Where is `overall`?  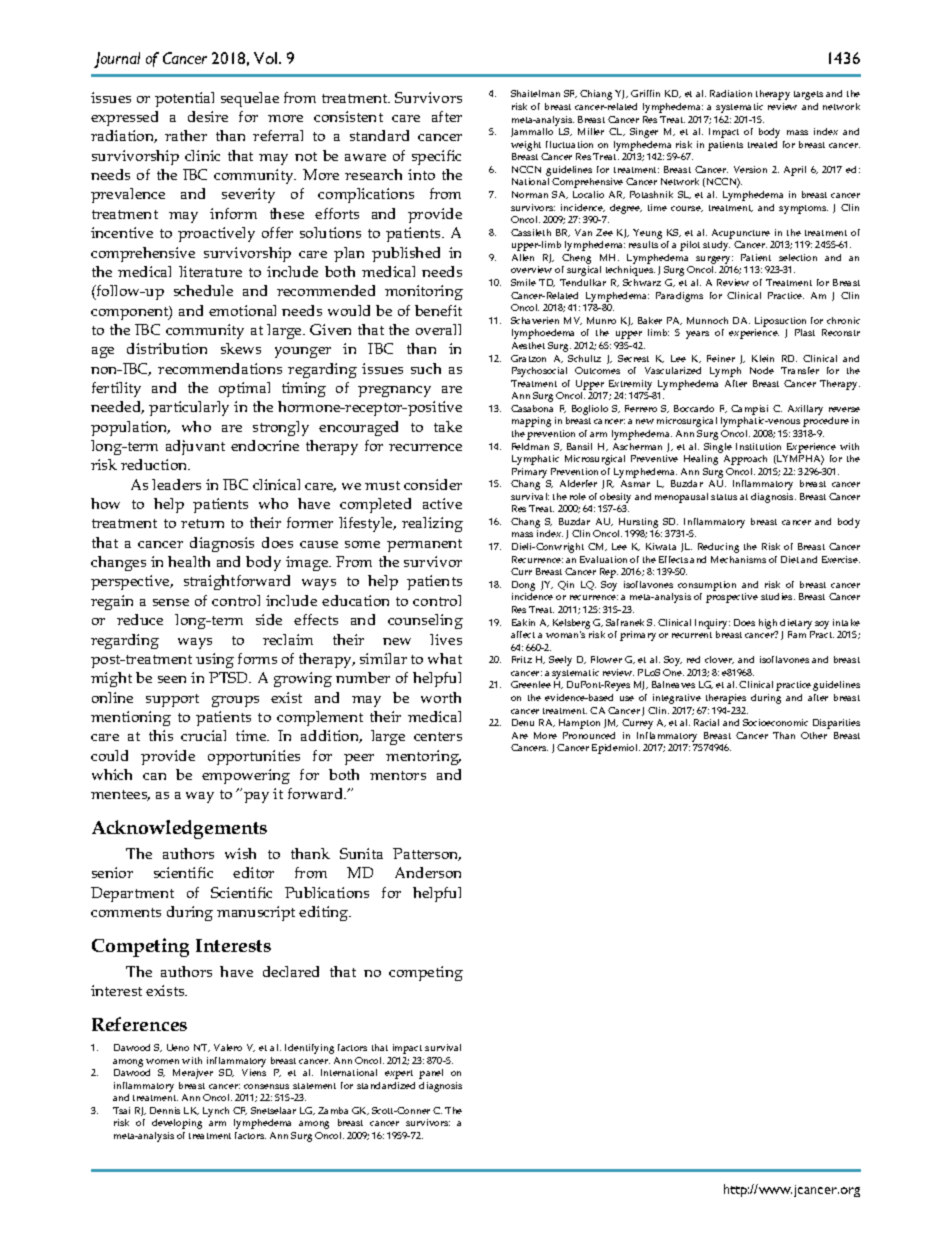
overall is located at coordinates (438, 329).
